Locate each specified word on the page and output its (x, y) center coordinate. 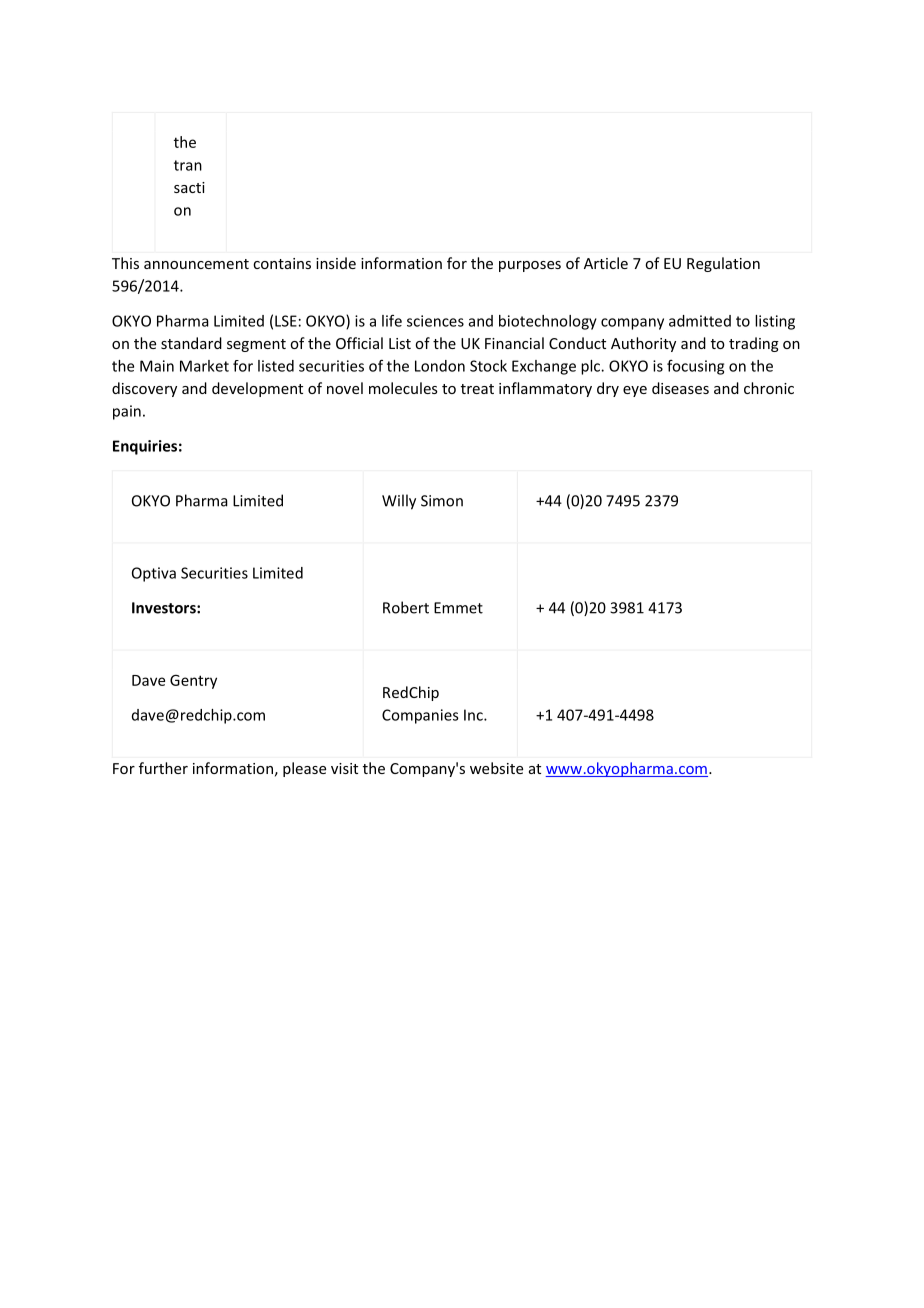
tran (188, 165)
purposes (530, 266)
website (496, 768)
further (163, 768)
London (440, 366)
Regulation (723, 264)
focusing (695, 367)
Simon (442, 501)
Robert (406, 607)
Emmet (458, 608)
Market (204, 366)
